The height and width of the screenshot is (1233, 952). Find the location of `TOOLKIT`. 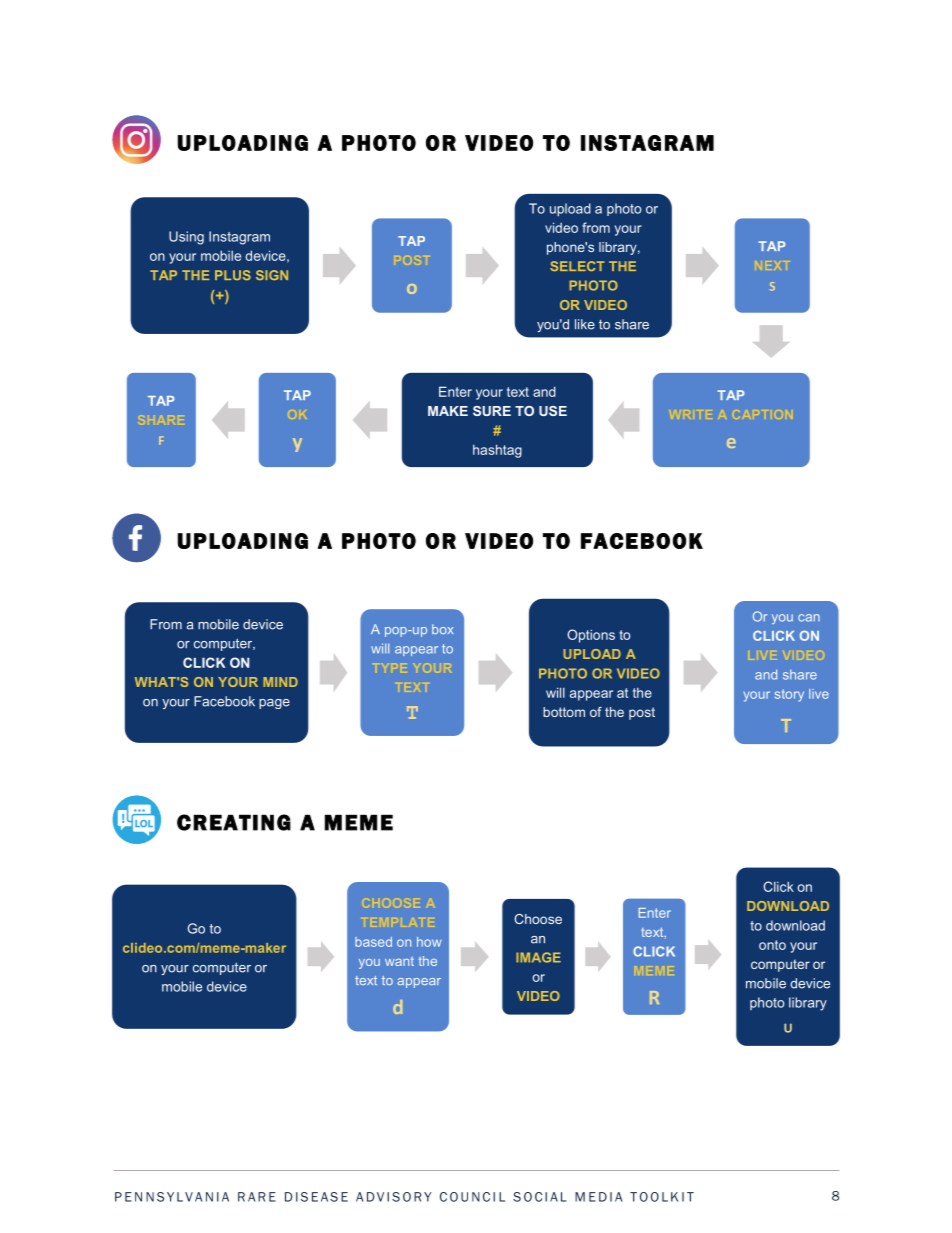

TOOLKIT is located at coordinates (662, 1197).
